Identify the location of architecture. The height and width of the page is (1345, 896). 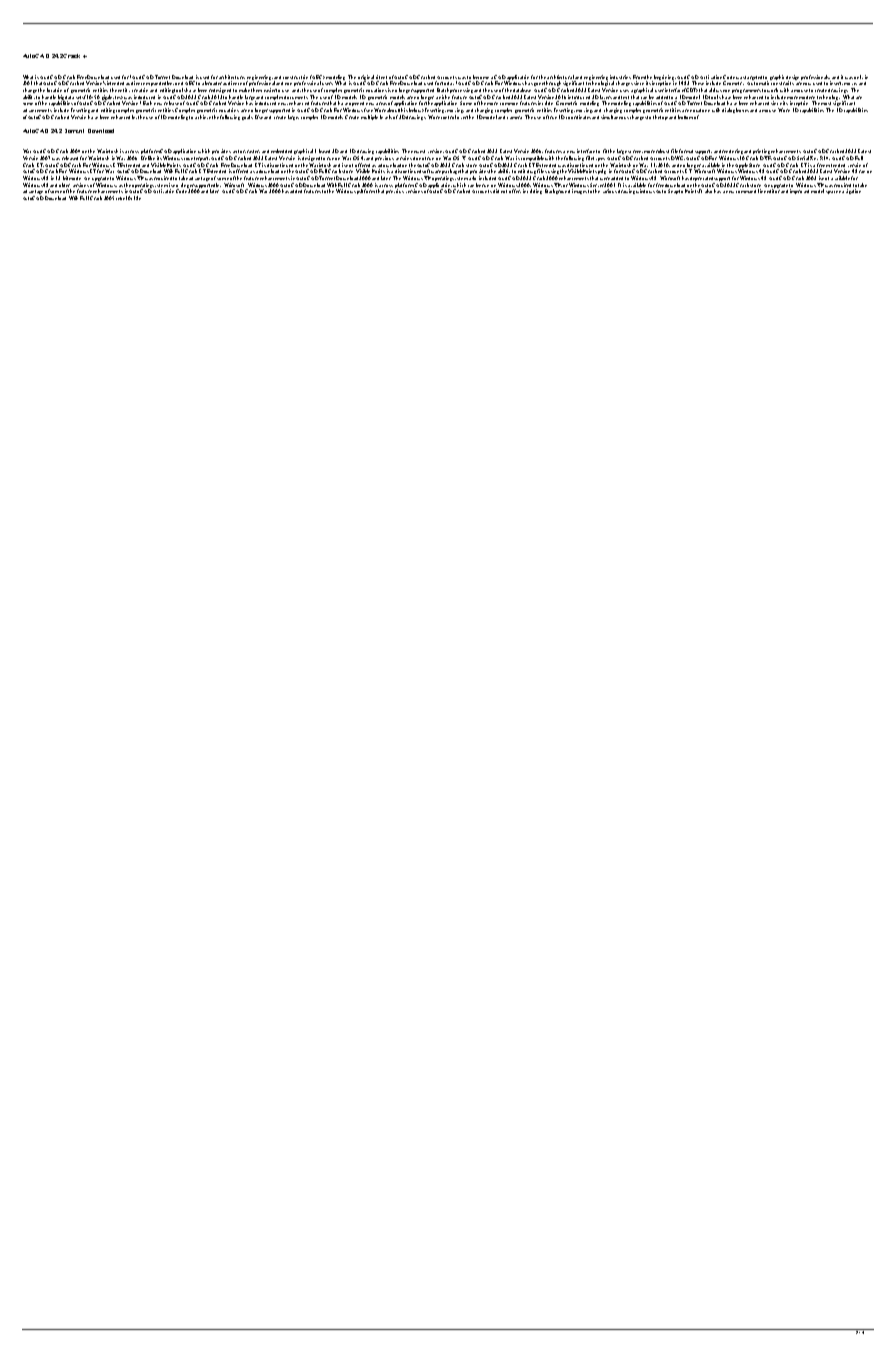
(232, 77).
